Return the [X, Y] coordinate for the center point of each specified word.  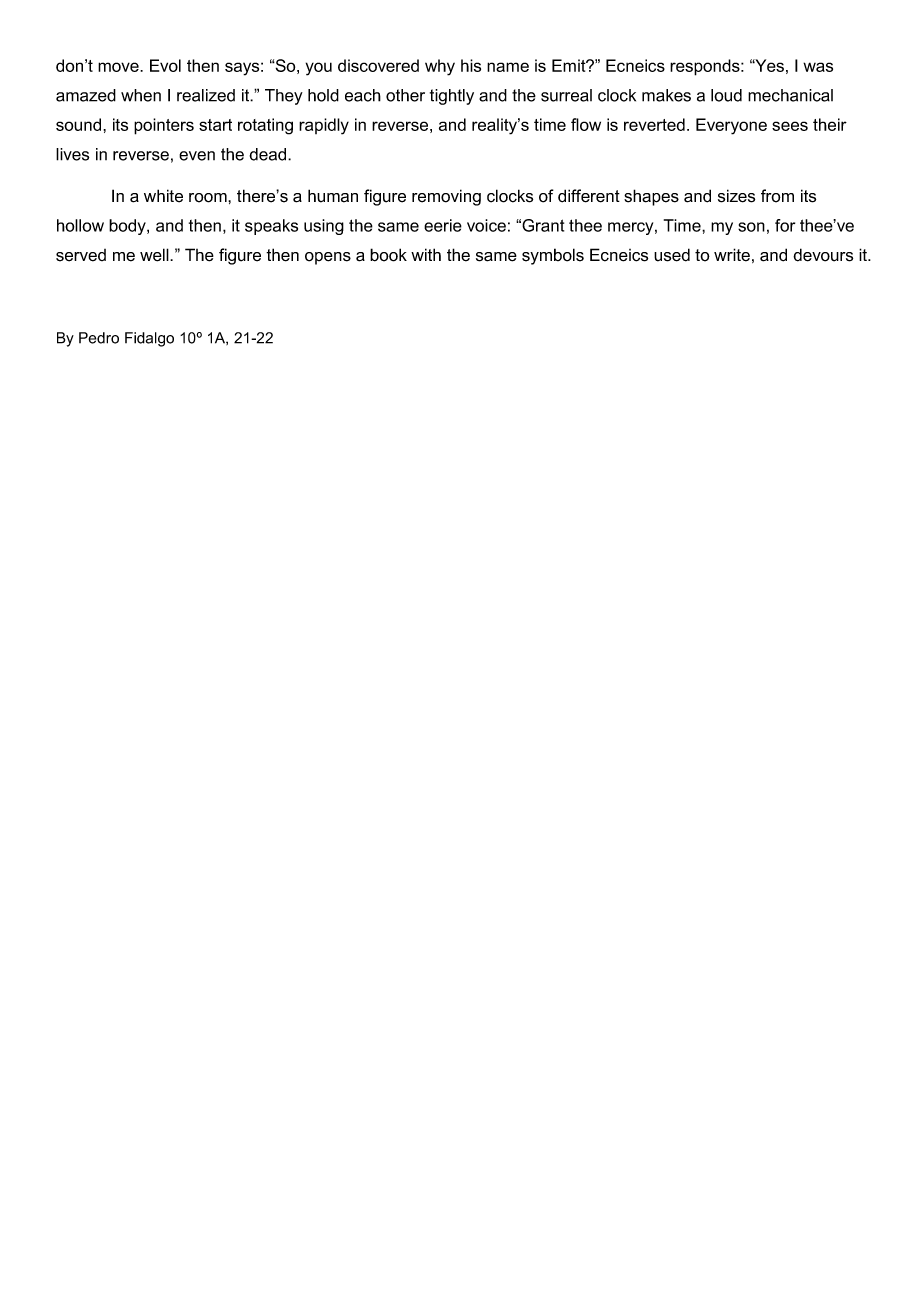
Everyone [731, 126]
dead [269, 154]
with [426, 254]
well [155, 255]
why [440, 67]
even [197, 156]
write [732, 255]
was [818, 67]
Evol [165, 65]
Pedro [99, 338]
